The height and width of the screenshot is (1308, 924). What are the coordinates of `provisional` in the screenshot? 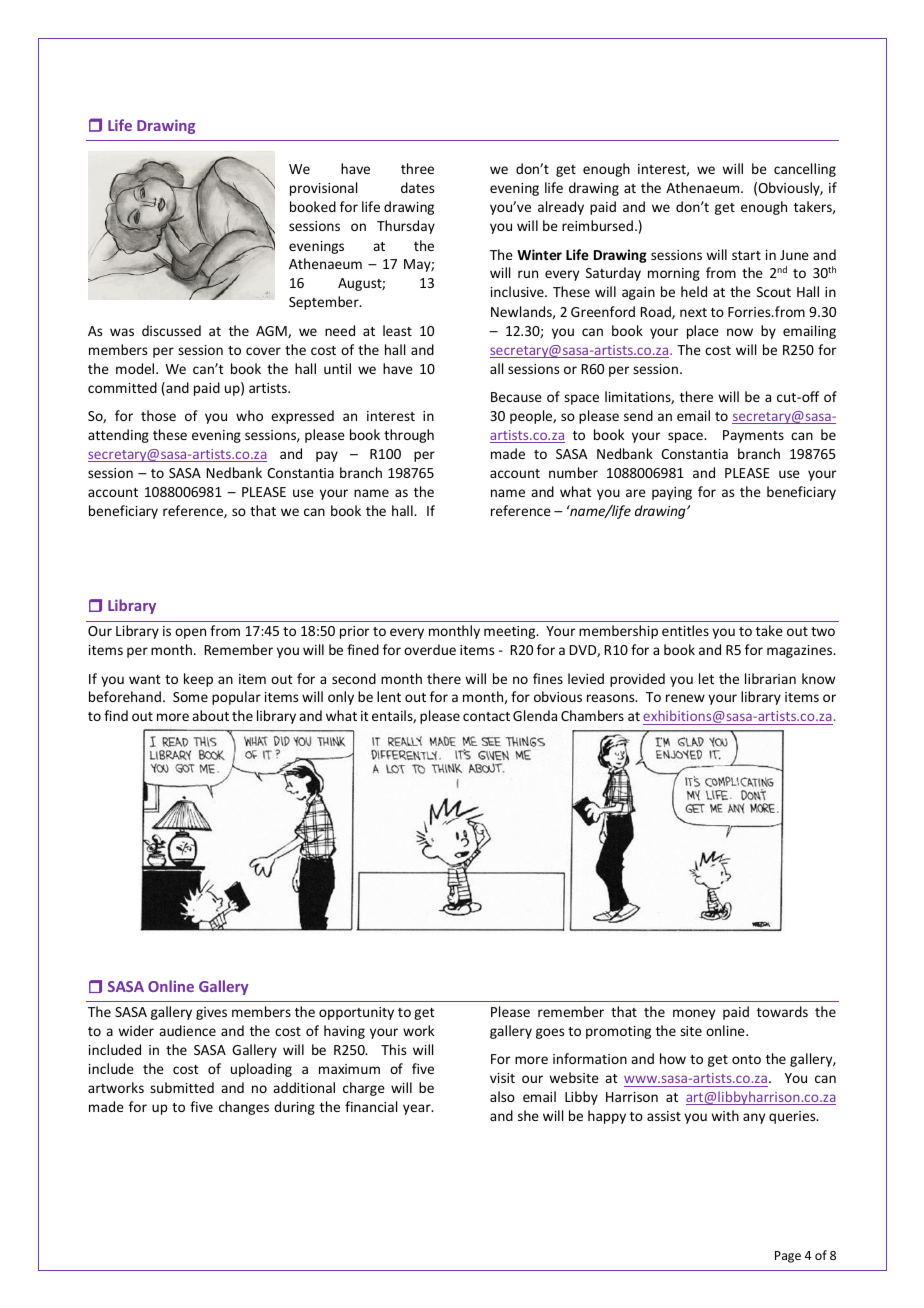 It's located at (323, 189).
